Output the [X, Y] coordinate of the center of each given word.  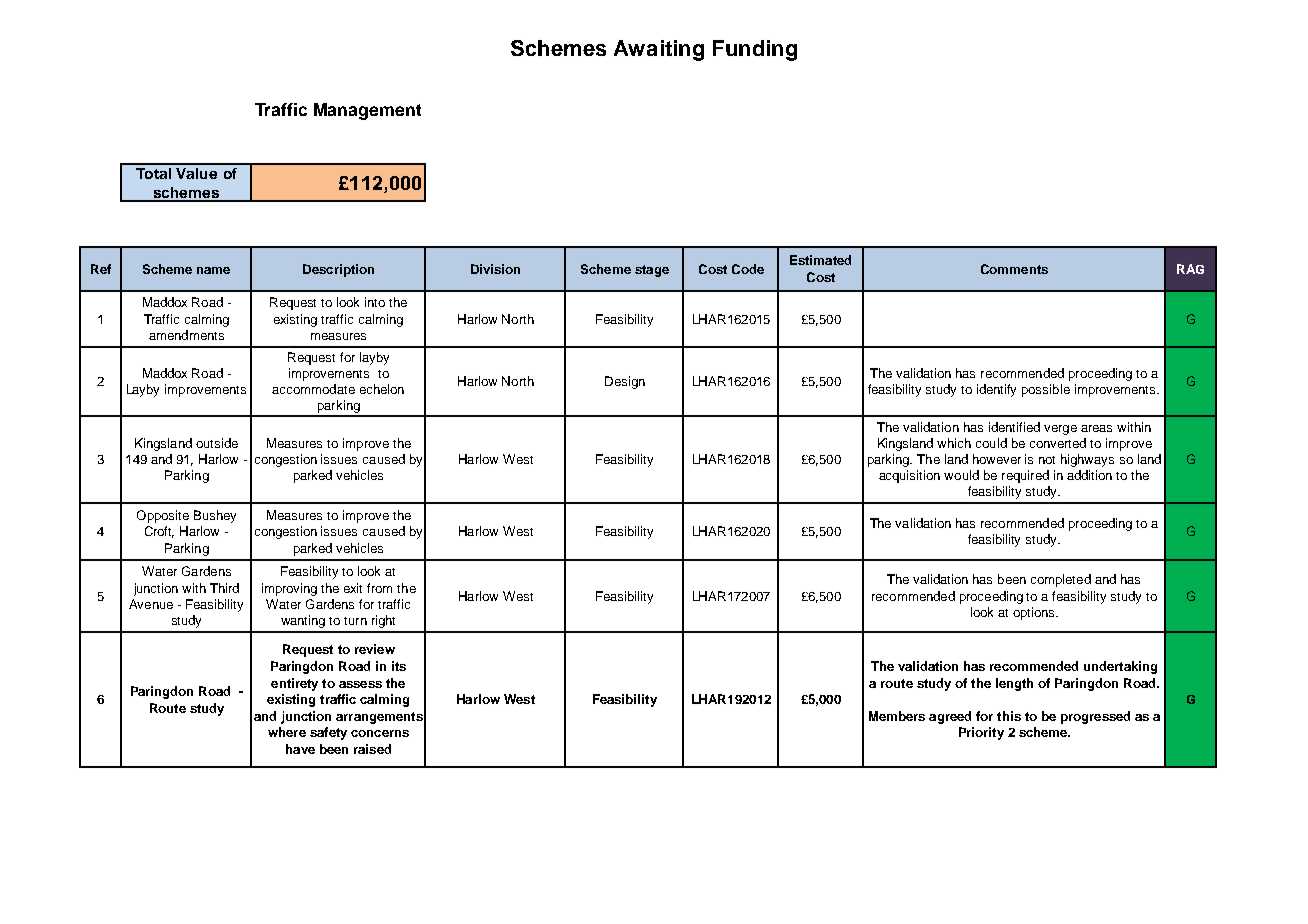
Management [367, 111]
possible [1046, 390]
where [287, 732]
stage [652, 271]
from [379, 588]
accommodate [313, 389]
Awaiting [659, 50]
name [213, 270]
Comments [1014, 269]
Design [625, 382]
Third [224, 588]
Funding [755, 50]
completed [1061, 580]
